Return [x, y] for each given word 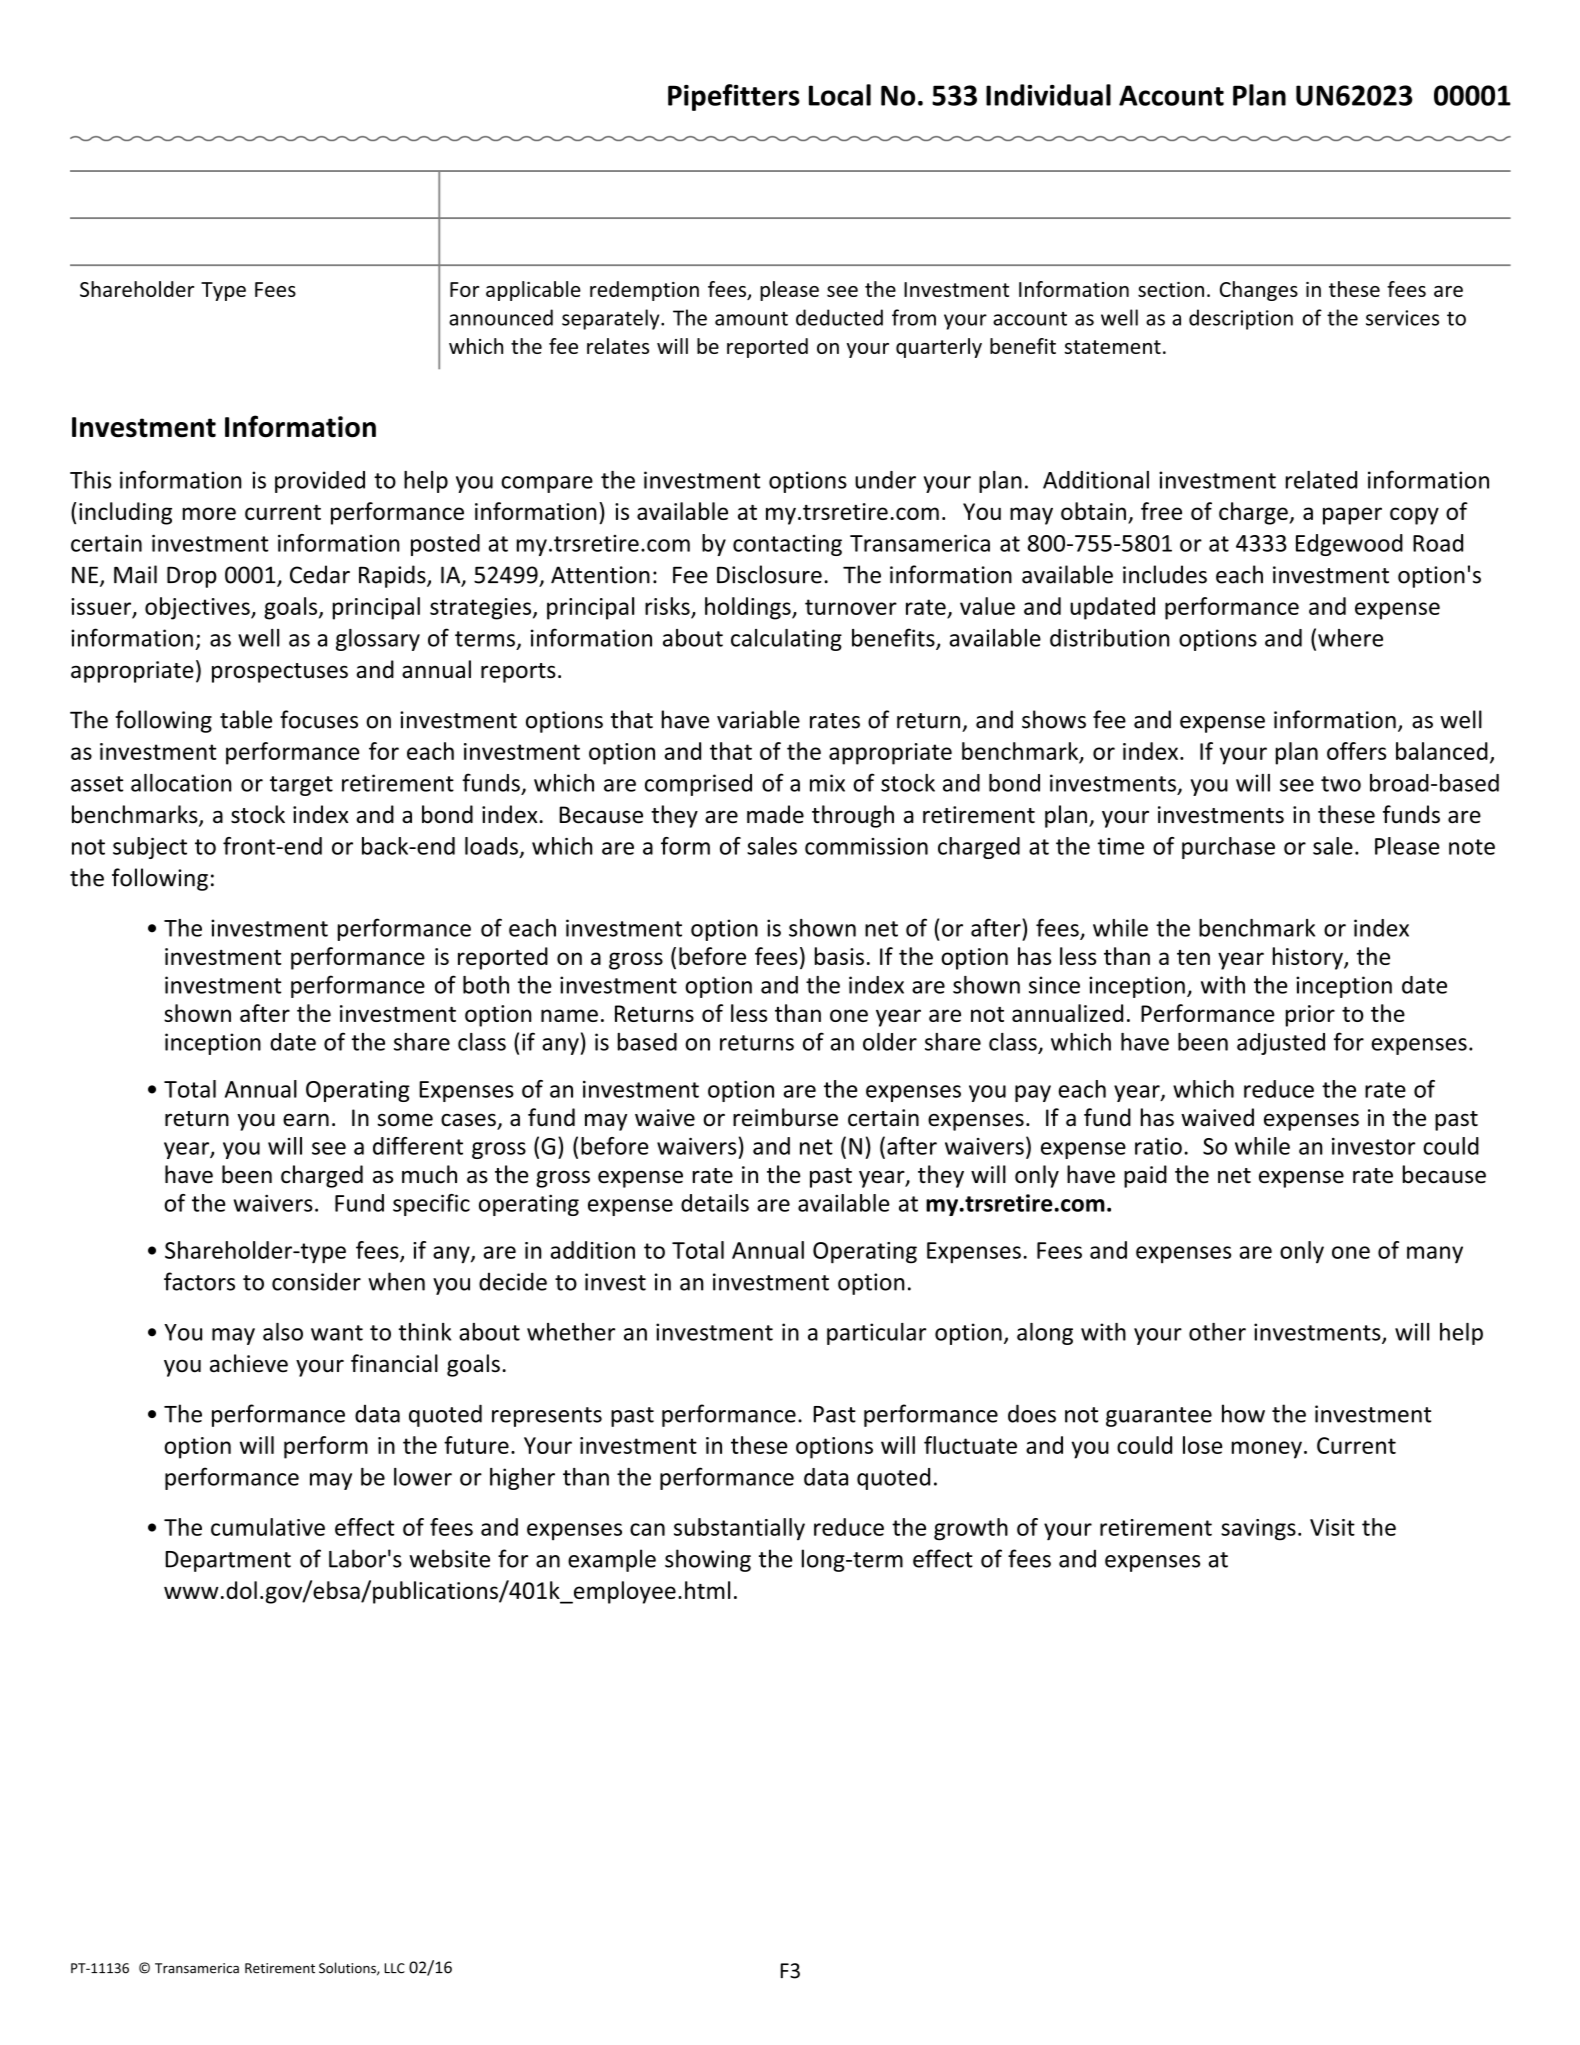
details [715, 1203]
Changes [1259, 291]
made [775, 814]
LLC [394, 1968]
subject [150, 848]
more [209, 513]
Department [228, 1561]
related [1321, 480]
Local [840, 95]
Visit [1332, 1527]
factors [199, 1281]
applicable [533, 291]
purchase [1228, 848]
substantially [739, 1529]
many [1435, 1255]
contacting [787, 545]
